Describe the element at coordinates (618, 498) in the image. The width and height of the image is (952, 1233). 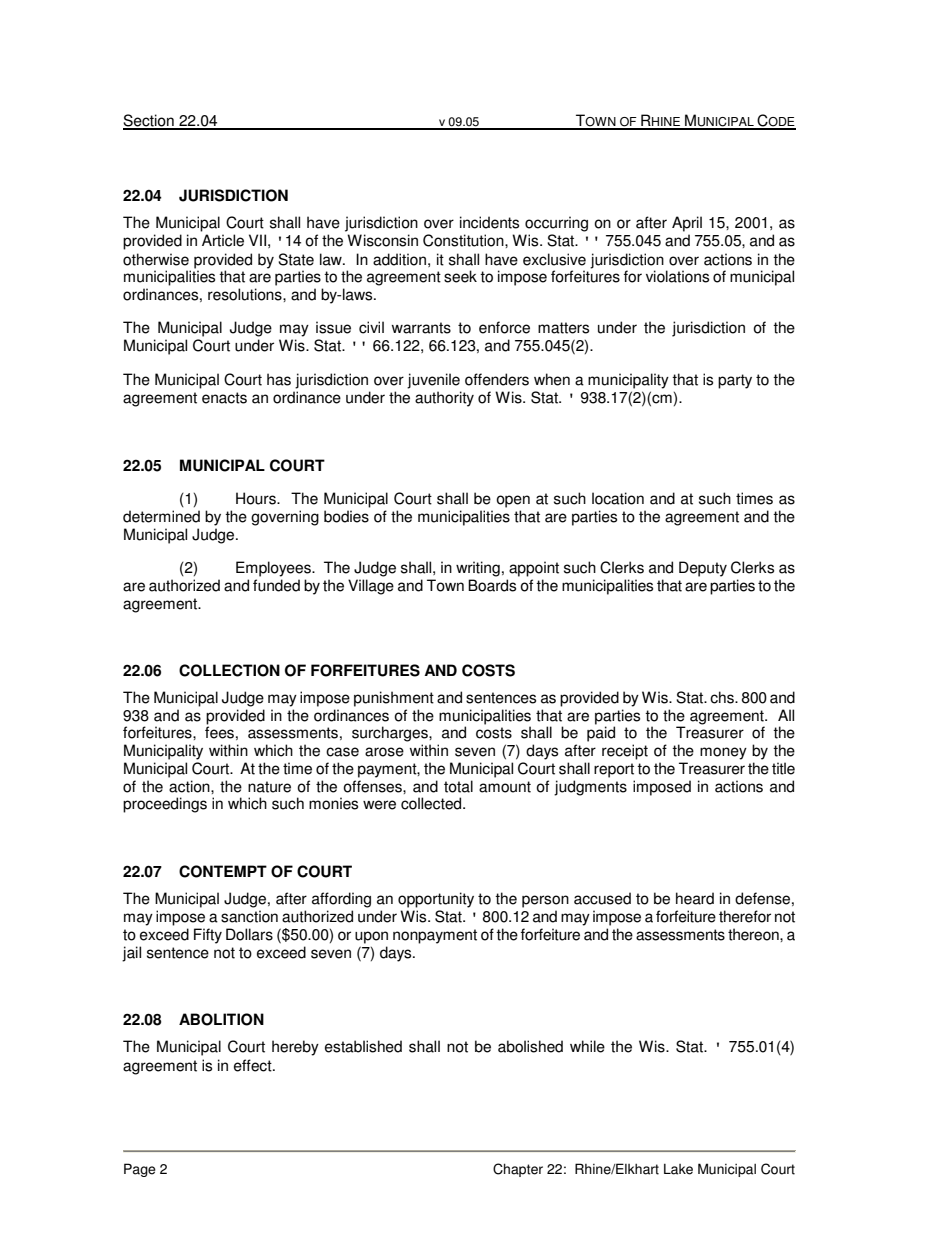
I see `location` at that location.
